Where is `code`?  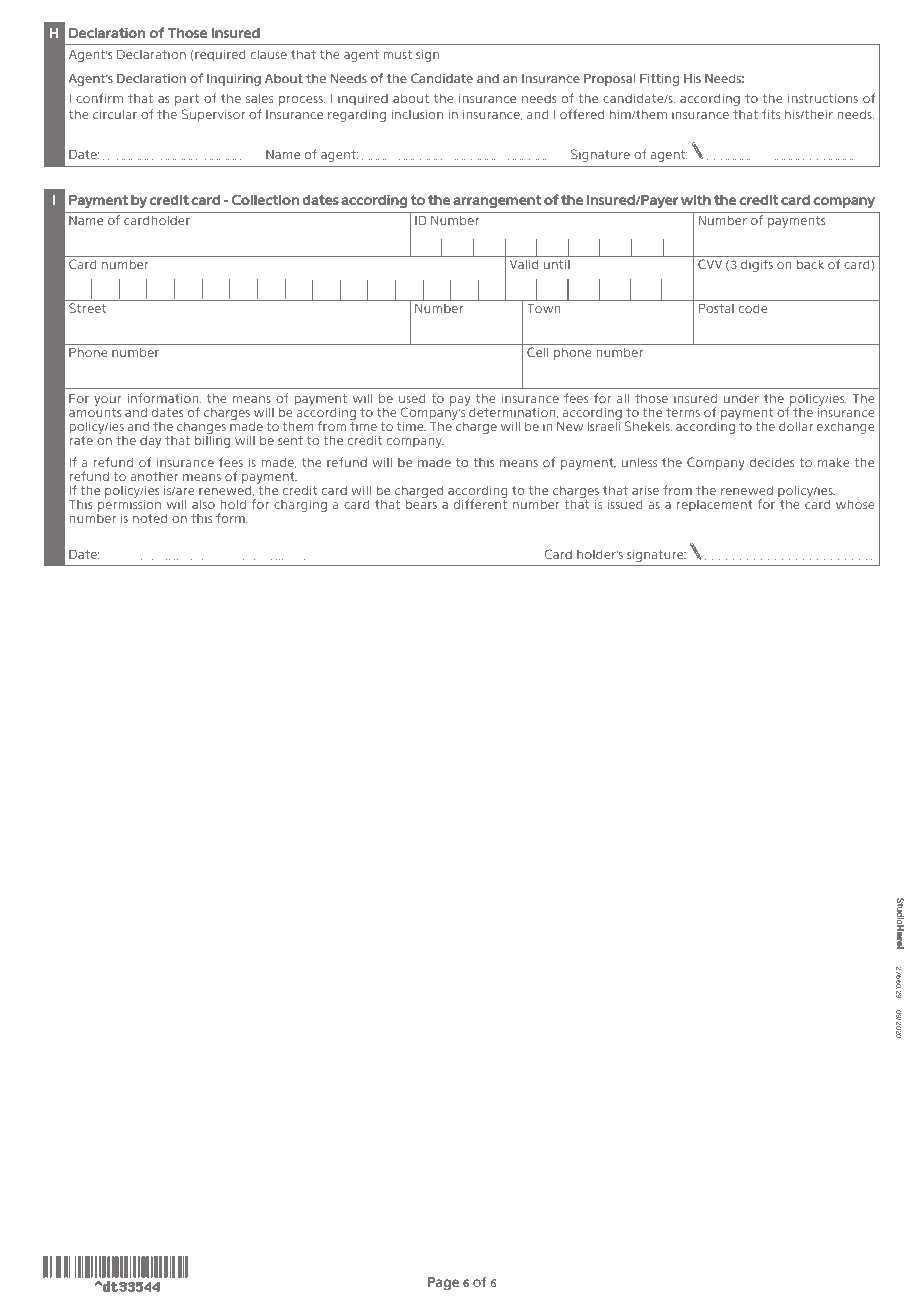
code is located at coordinates (753, 308).
